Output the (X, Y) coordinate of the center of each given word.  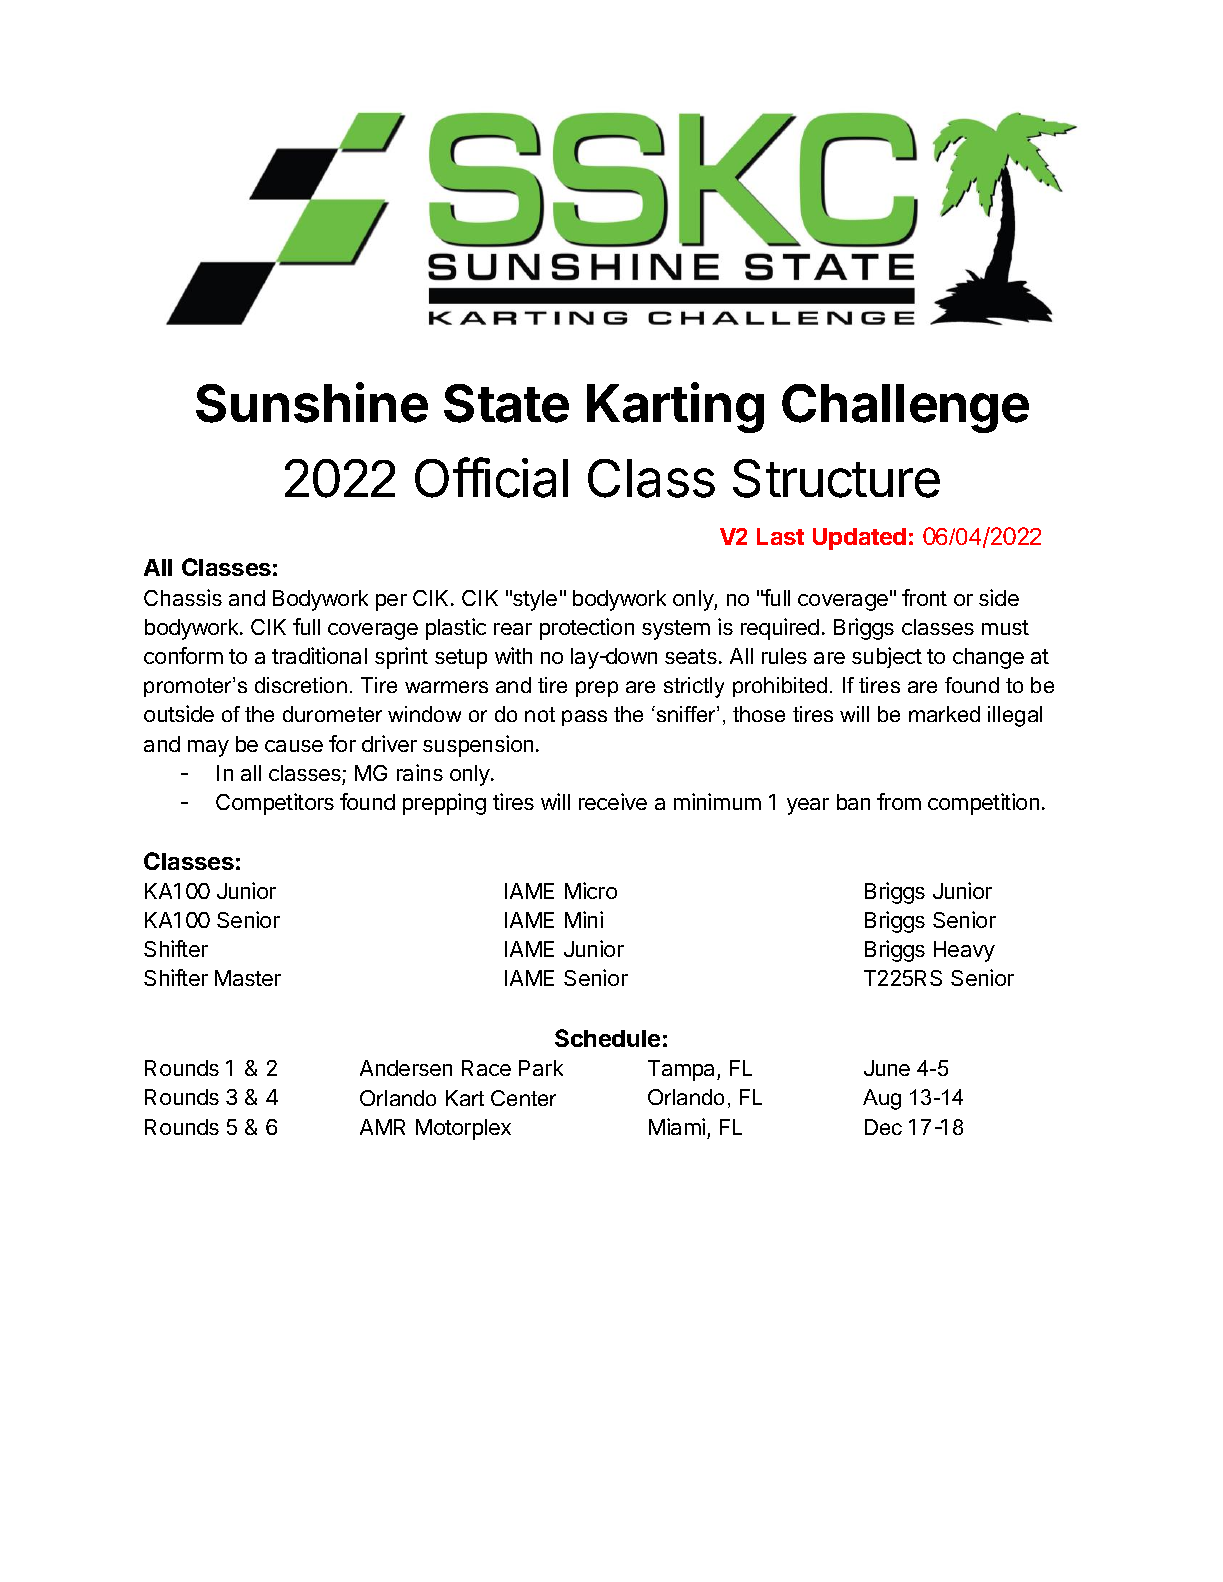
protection (587, 629)
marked (944, 714)
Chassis (183, 597)
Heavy (964, 951)
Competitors (275, 804)
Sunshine (312, 402)
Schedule (607, 1038)
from (899, 801)
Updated (859, 539)
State (506, 403)
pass (584, 718)
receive (613, 801)
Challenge (905, 408)
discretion (301, 685)
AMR (382, 1127)
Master (248, 978)
